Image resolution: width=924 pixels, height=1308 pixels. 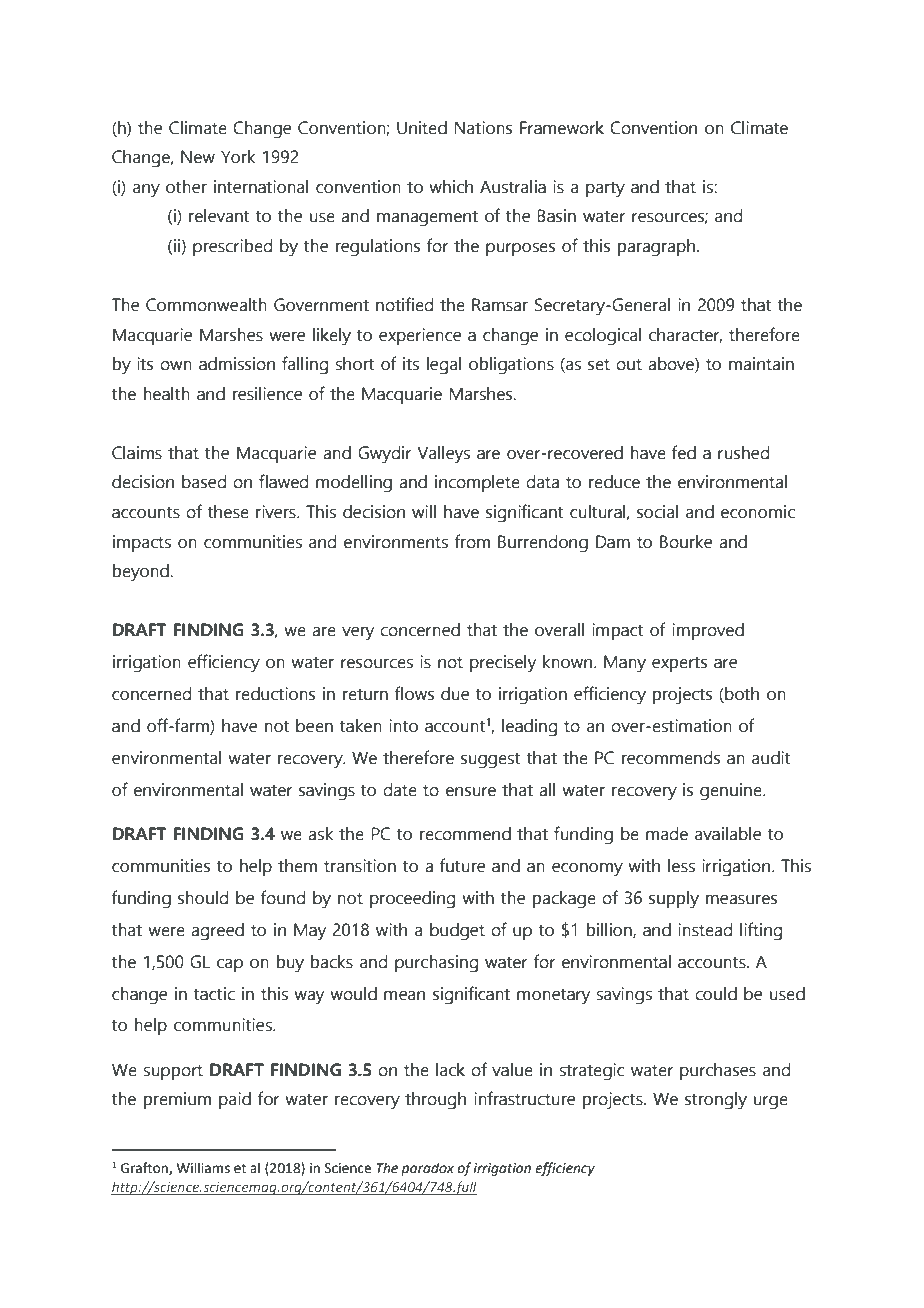 I want to click on party, so click(x=605, y=189).
